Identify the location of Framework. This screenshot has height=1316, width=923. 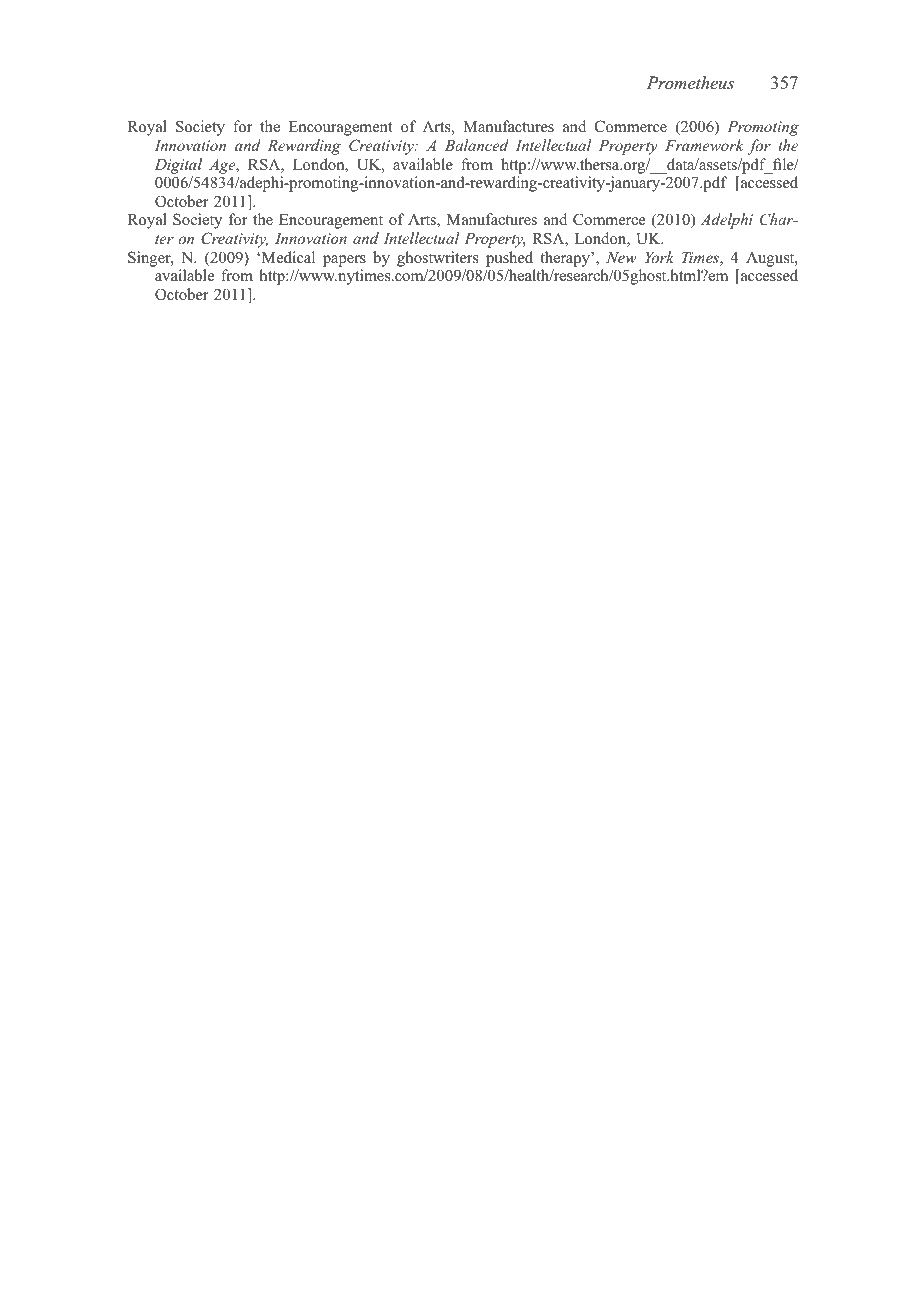
(704, 145).
